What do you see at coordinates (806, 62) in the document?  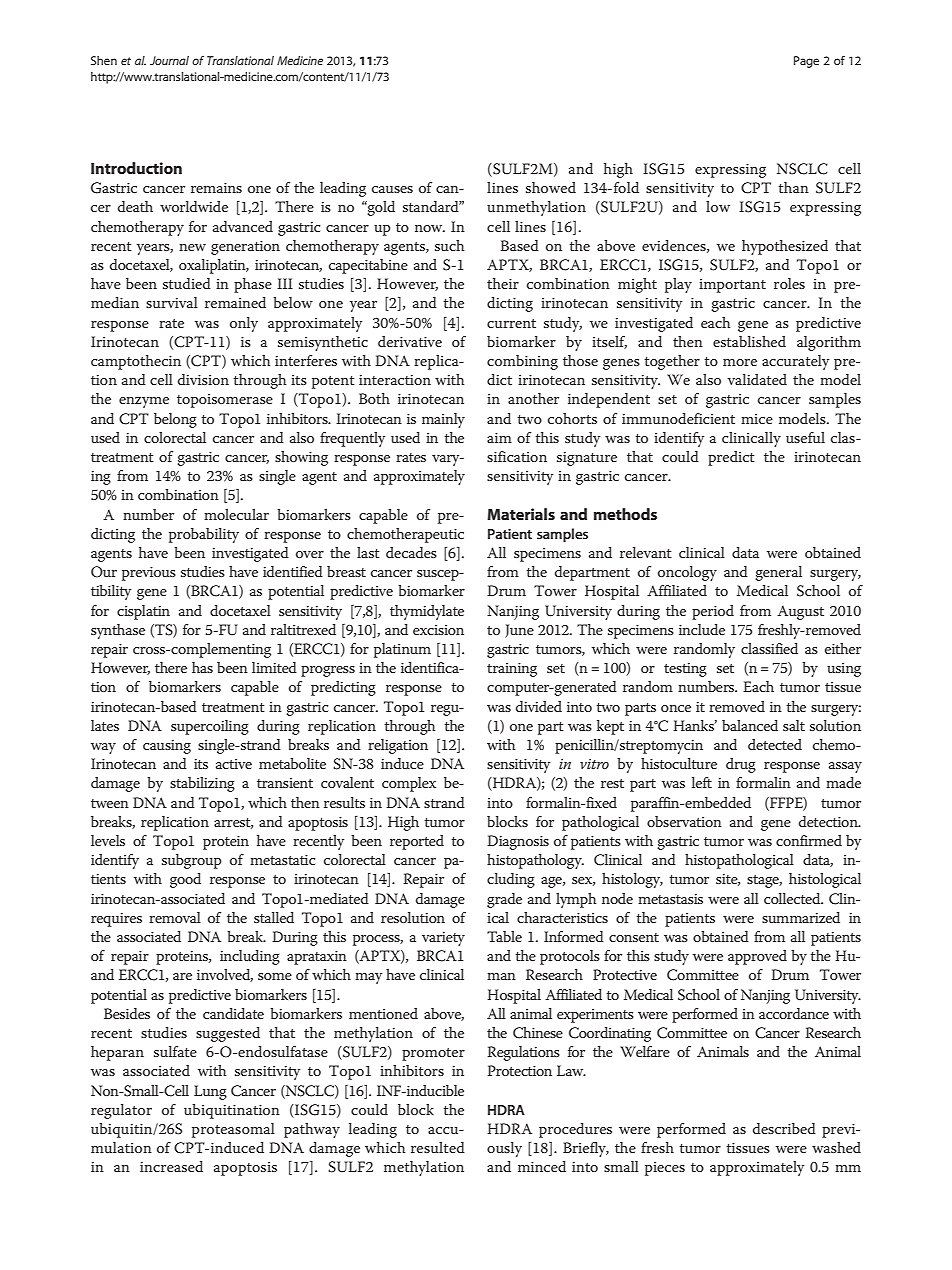 I see `Page` at bounding box center [806, 62].
